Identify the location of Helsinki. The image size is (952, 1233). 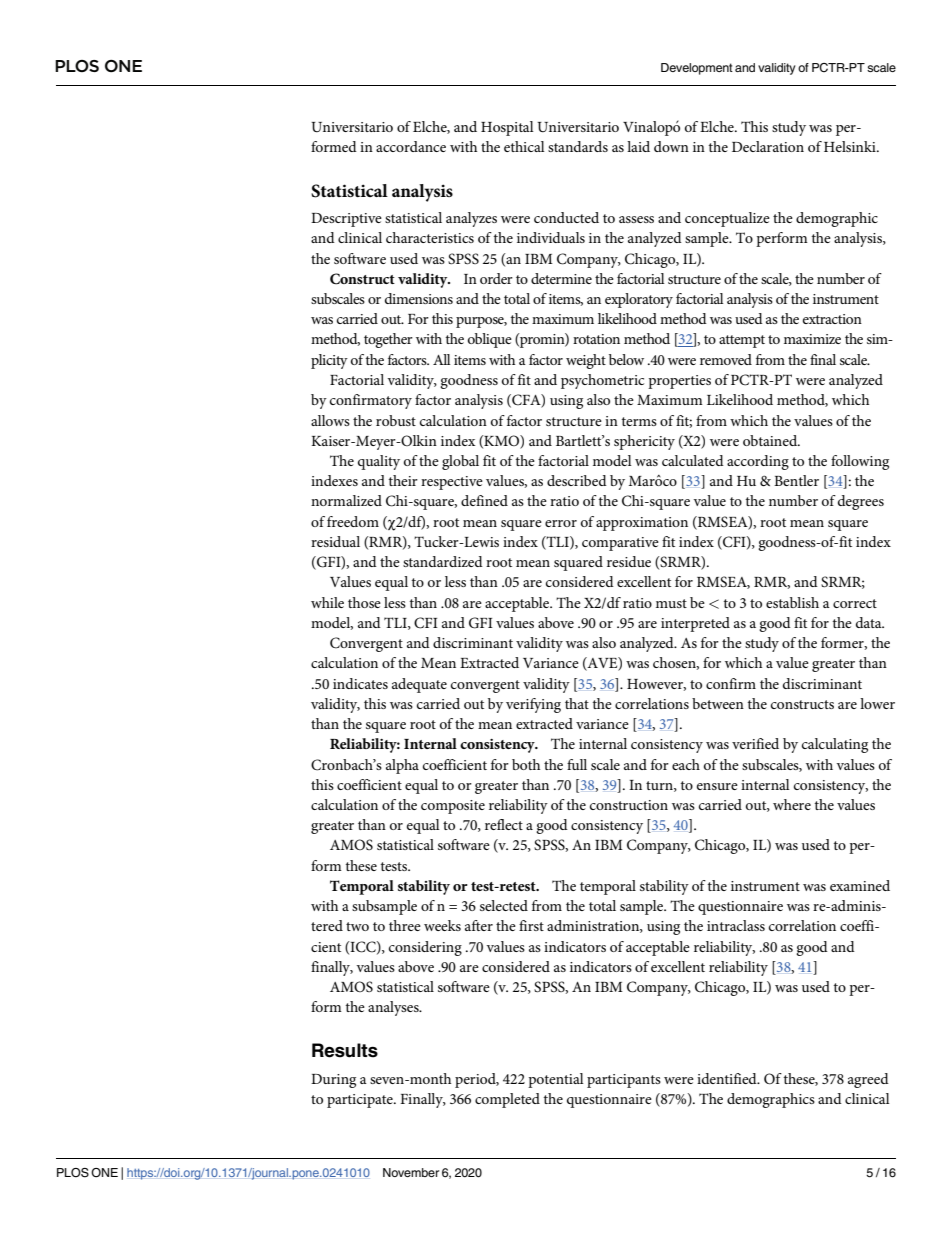
(851, 146).
